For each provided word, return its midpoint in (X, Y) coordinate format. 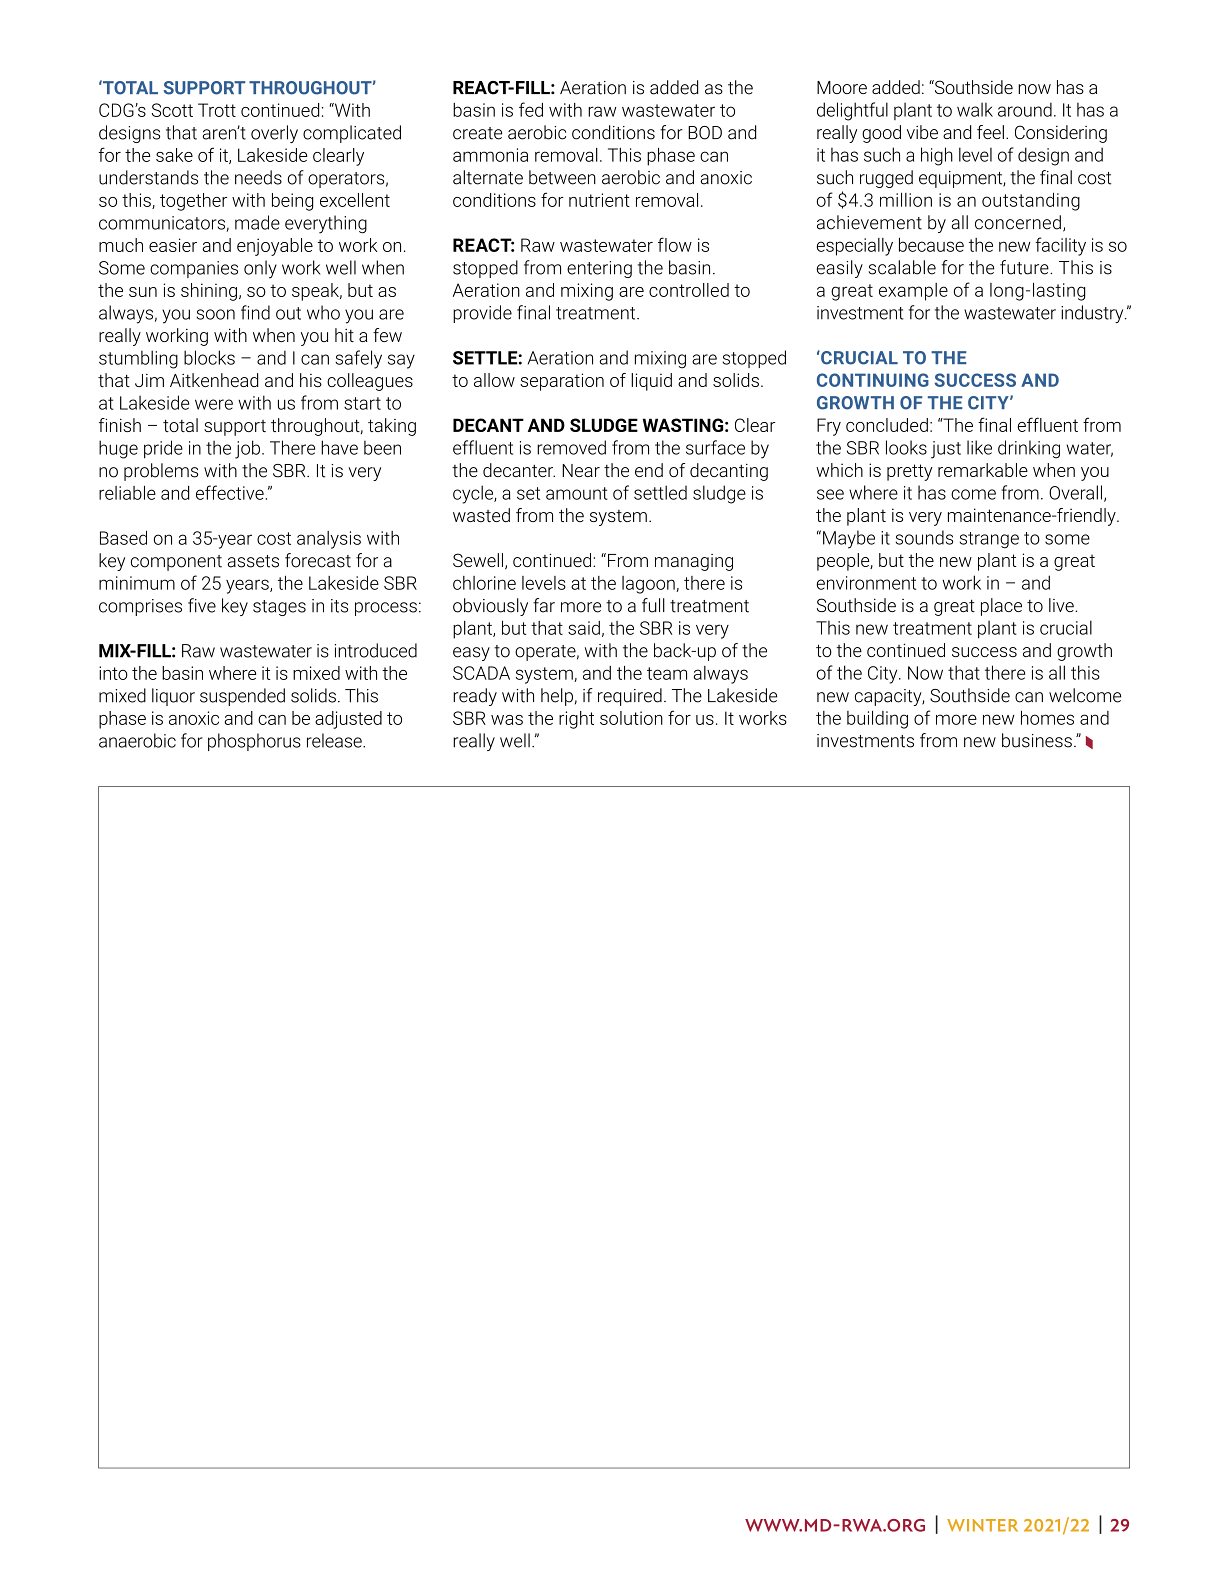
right (576, 720)
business (1037, 740)
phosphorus (254, 742)
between (562, 177)
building (877, 720)
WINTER (982, 1525)
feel (990, 132)
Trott (217, 110)
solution (631, 718)
